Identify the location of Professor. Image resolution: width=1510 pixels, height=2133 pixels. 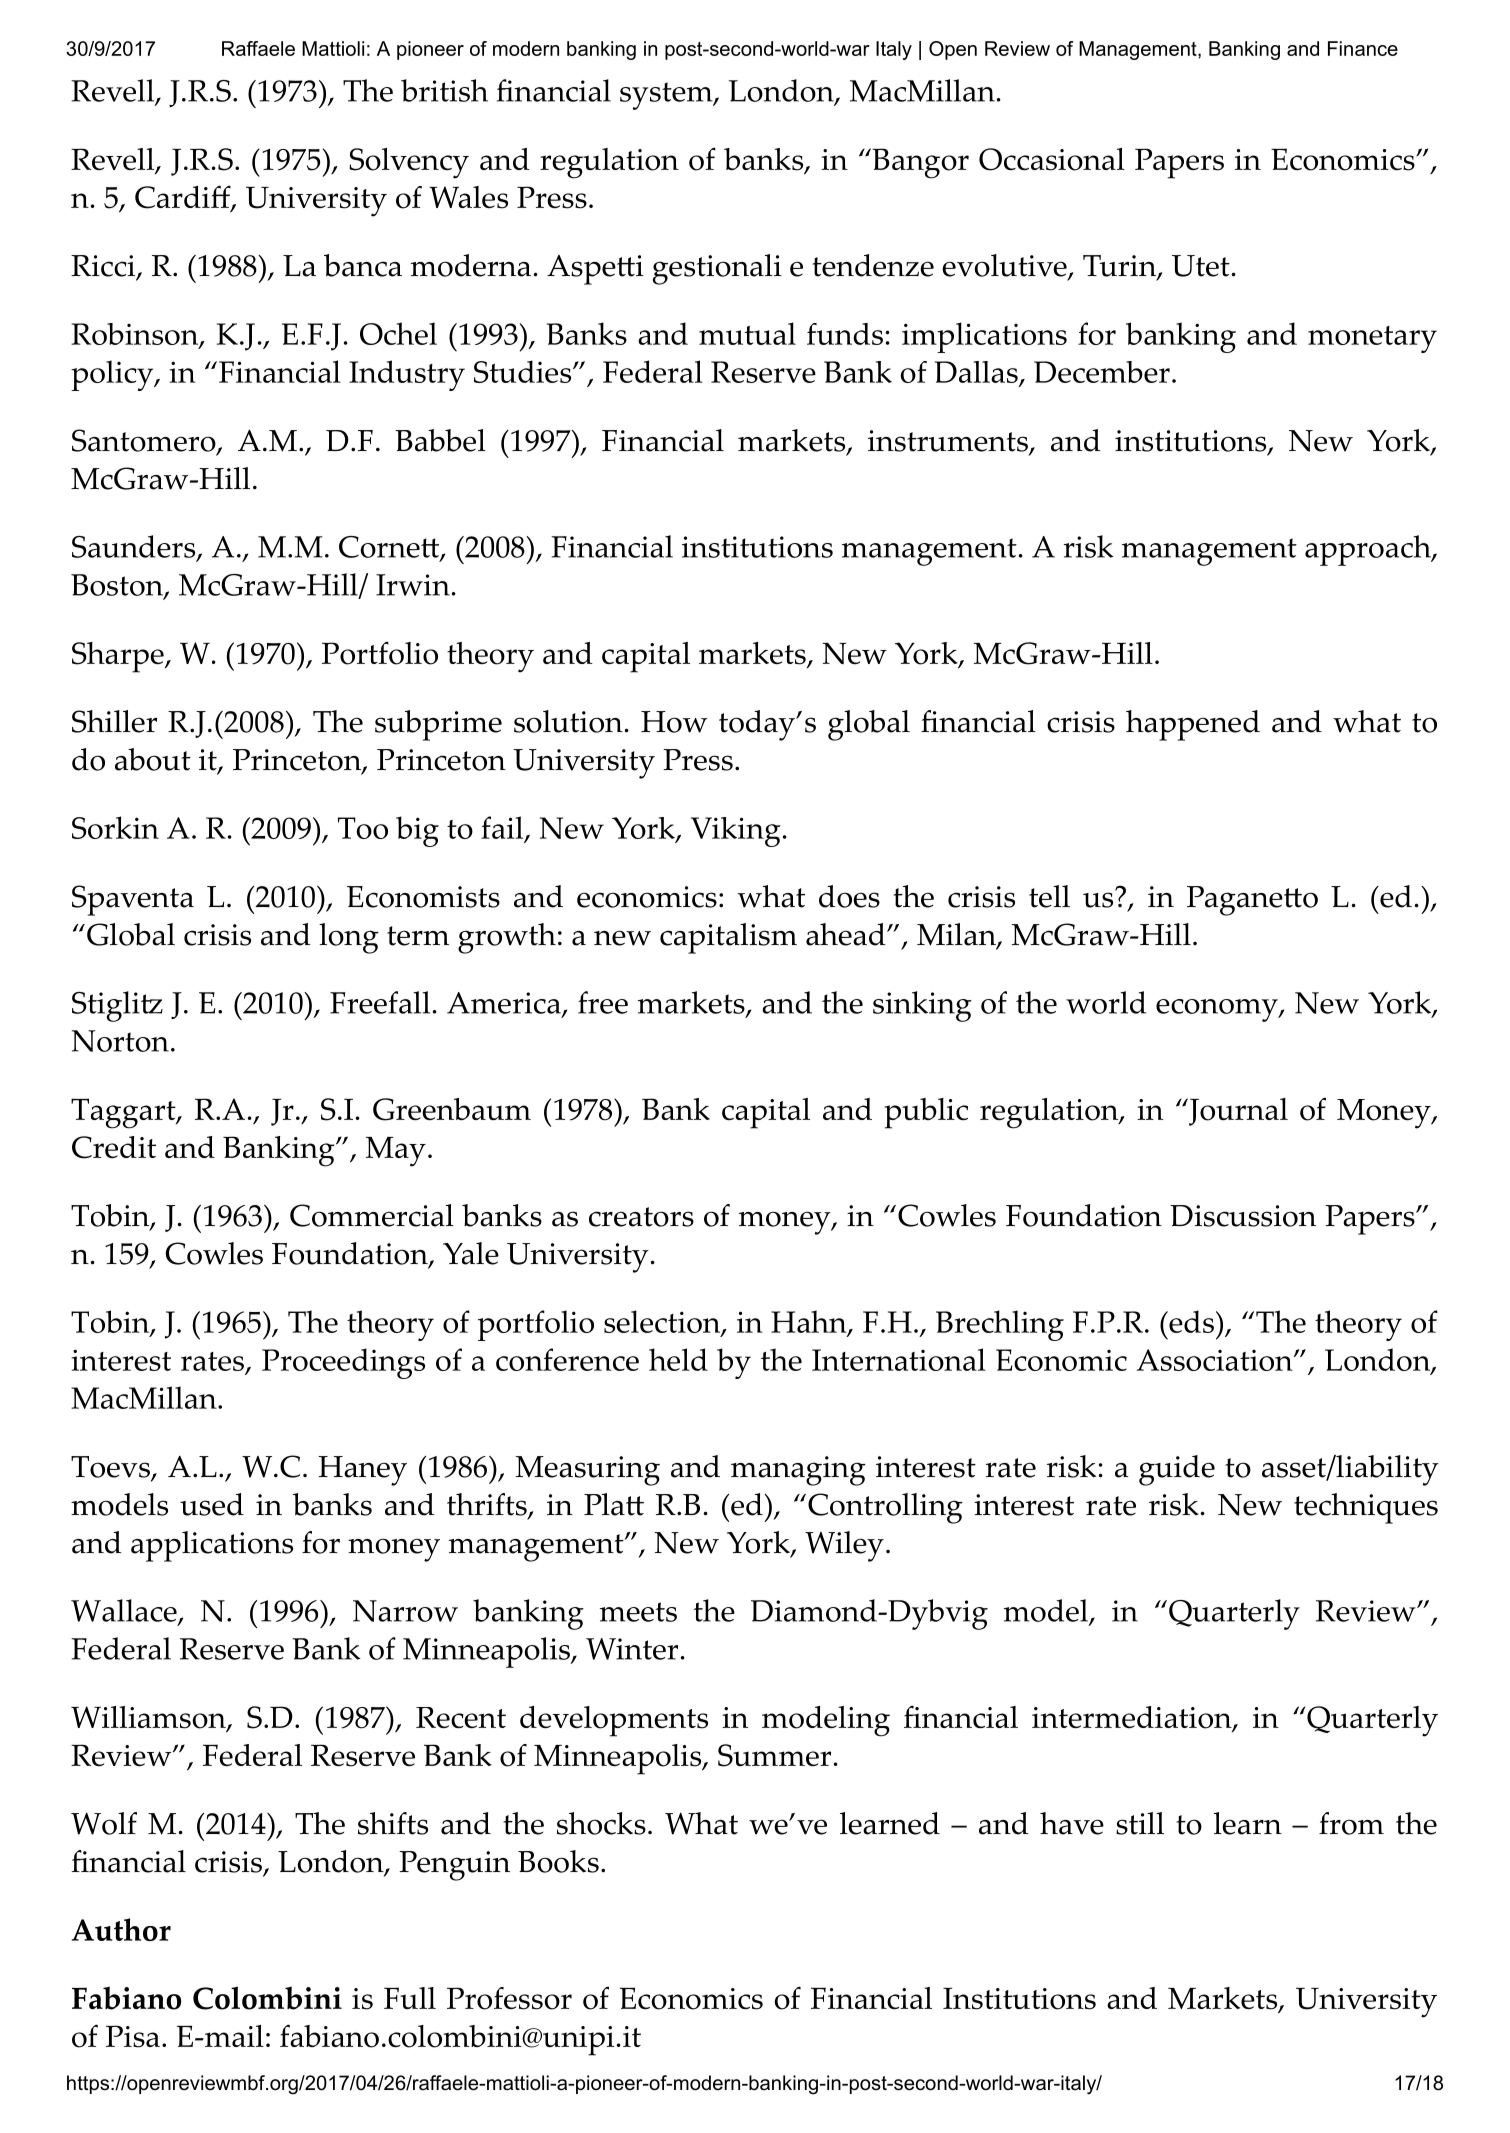
(509, 1998).
